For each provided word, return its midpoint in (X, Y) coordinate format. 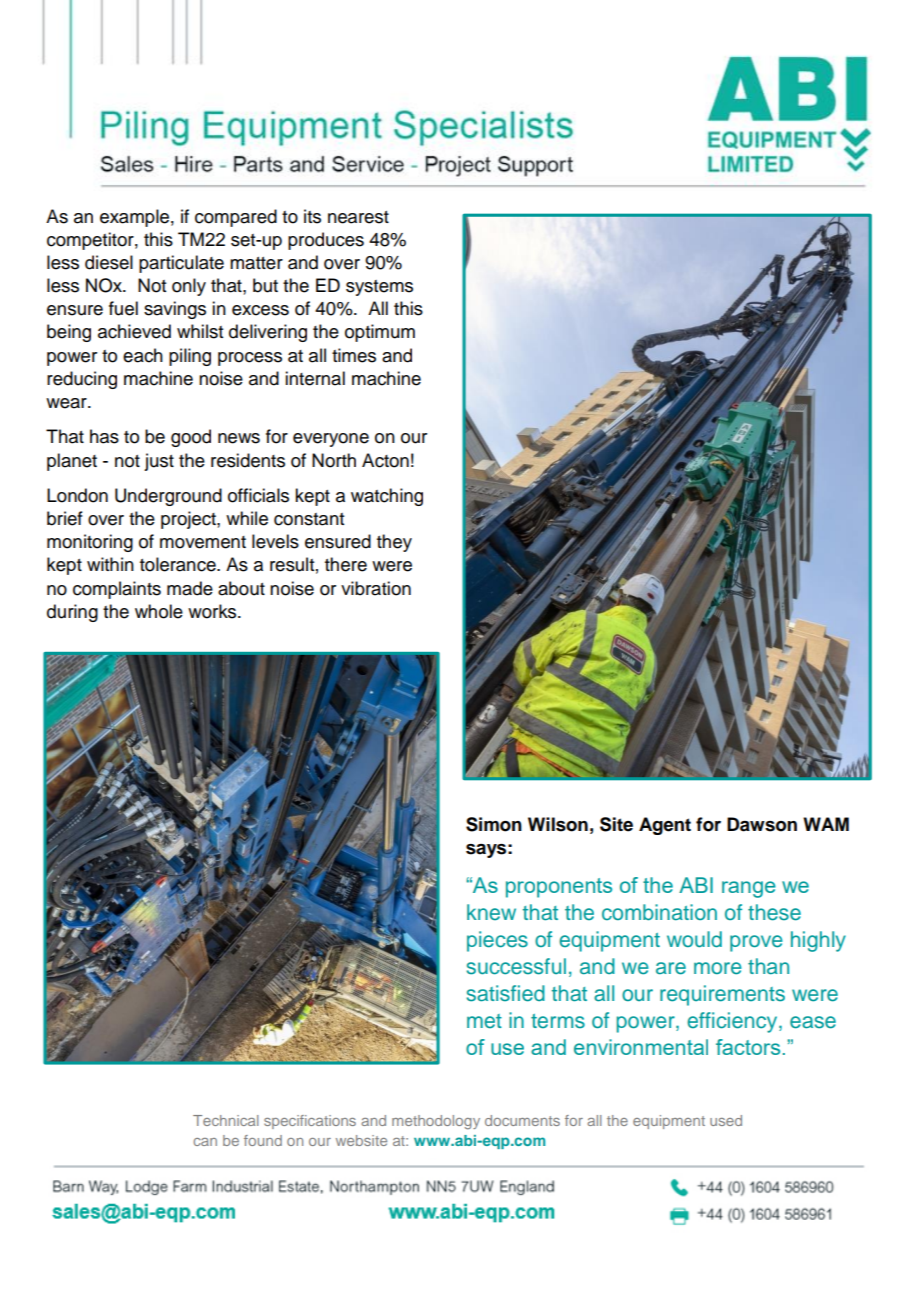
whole (159, 611)
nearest (358, 217)
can (205, 1142)
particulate (181, 264)
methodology (436, 1122)
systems (379, 288)
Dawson (762, 824)
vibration (376, 588)
